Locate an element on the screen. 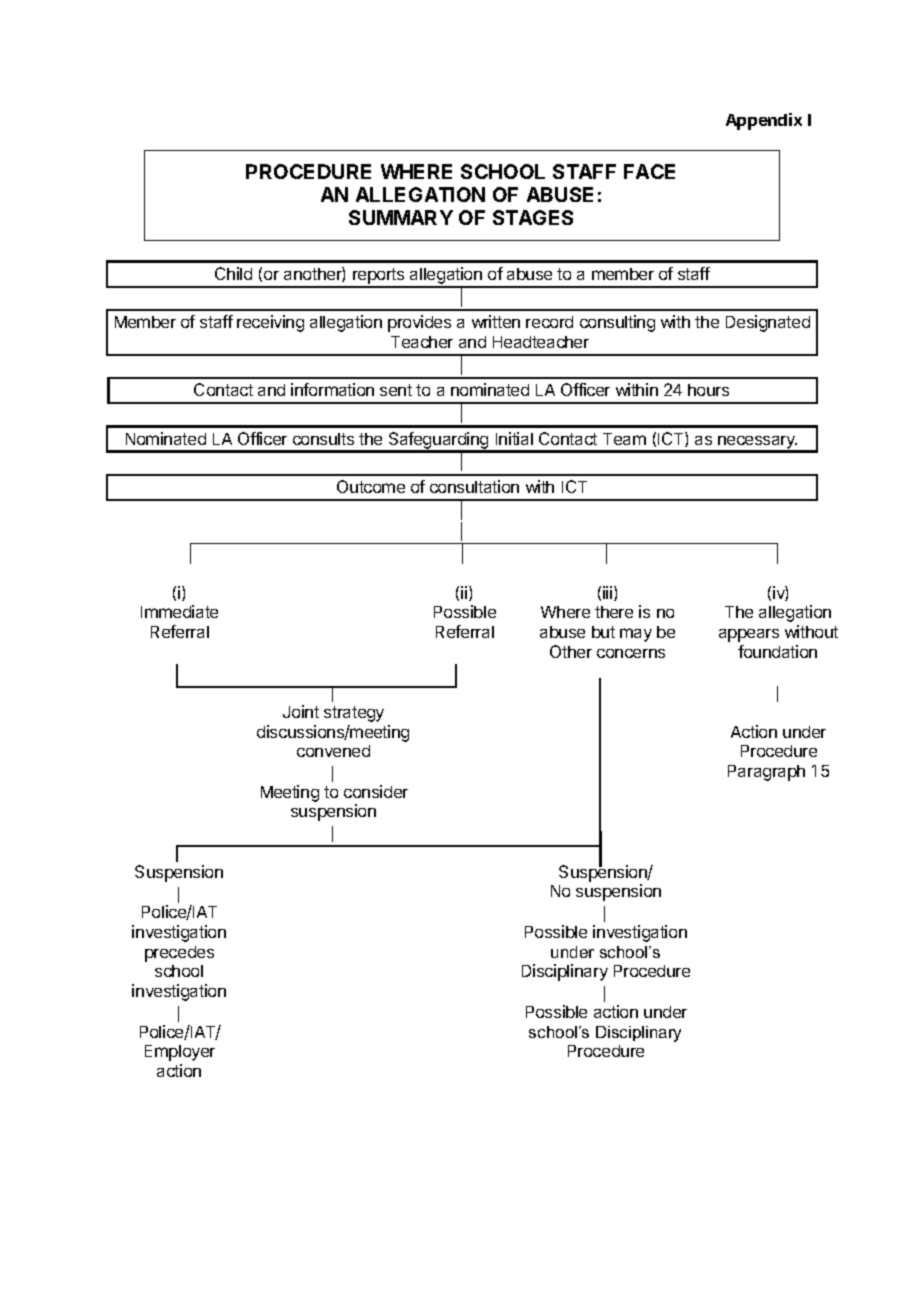 This screenshot has height=1308, width=924. receiving is located at coordinates (270, 323).
